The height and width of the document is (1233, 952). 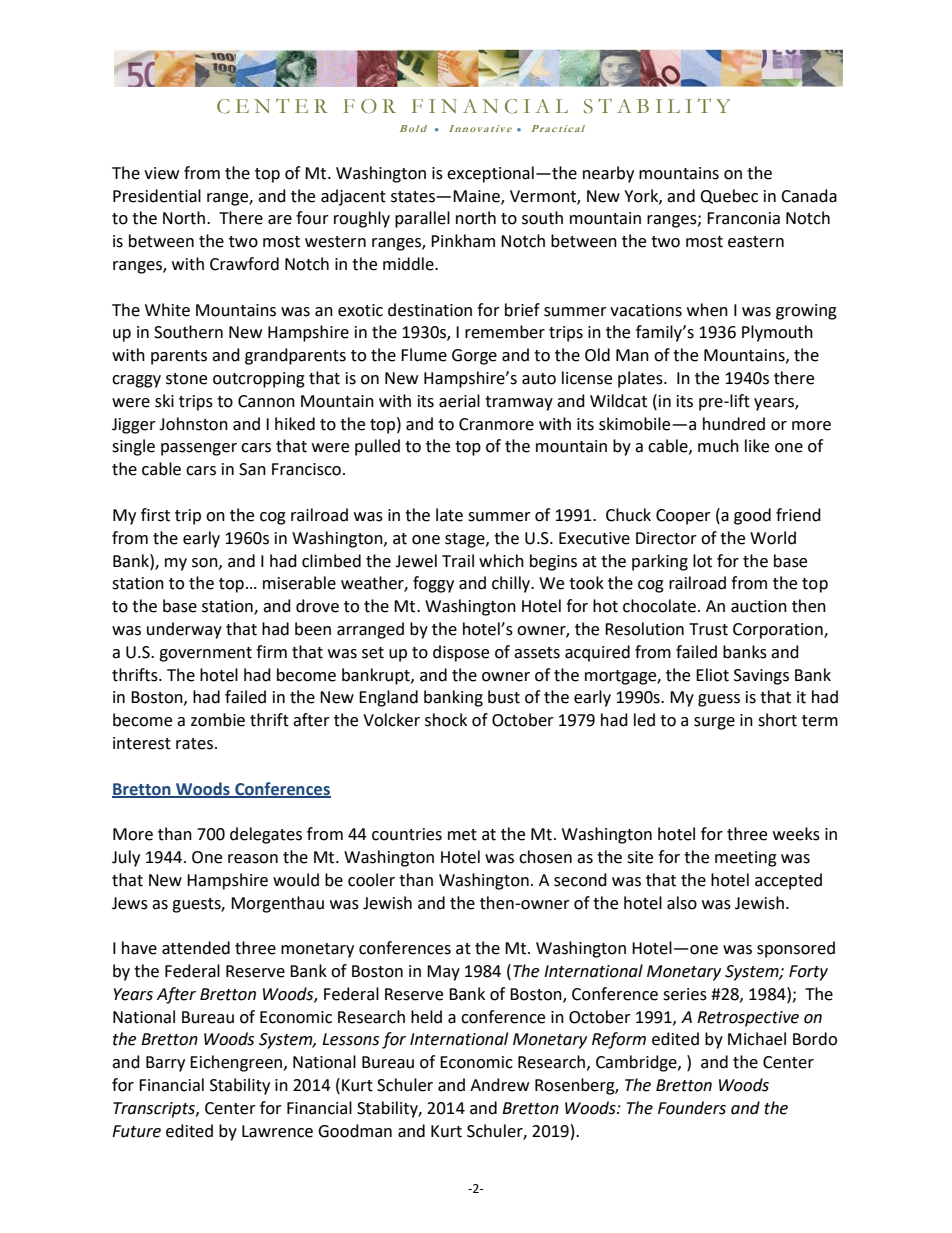 I want to click on Presidential, so click(x=157, y=196).
